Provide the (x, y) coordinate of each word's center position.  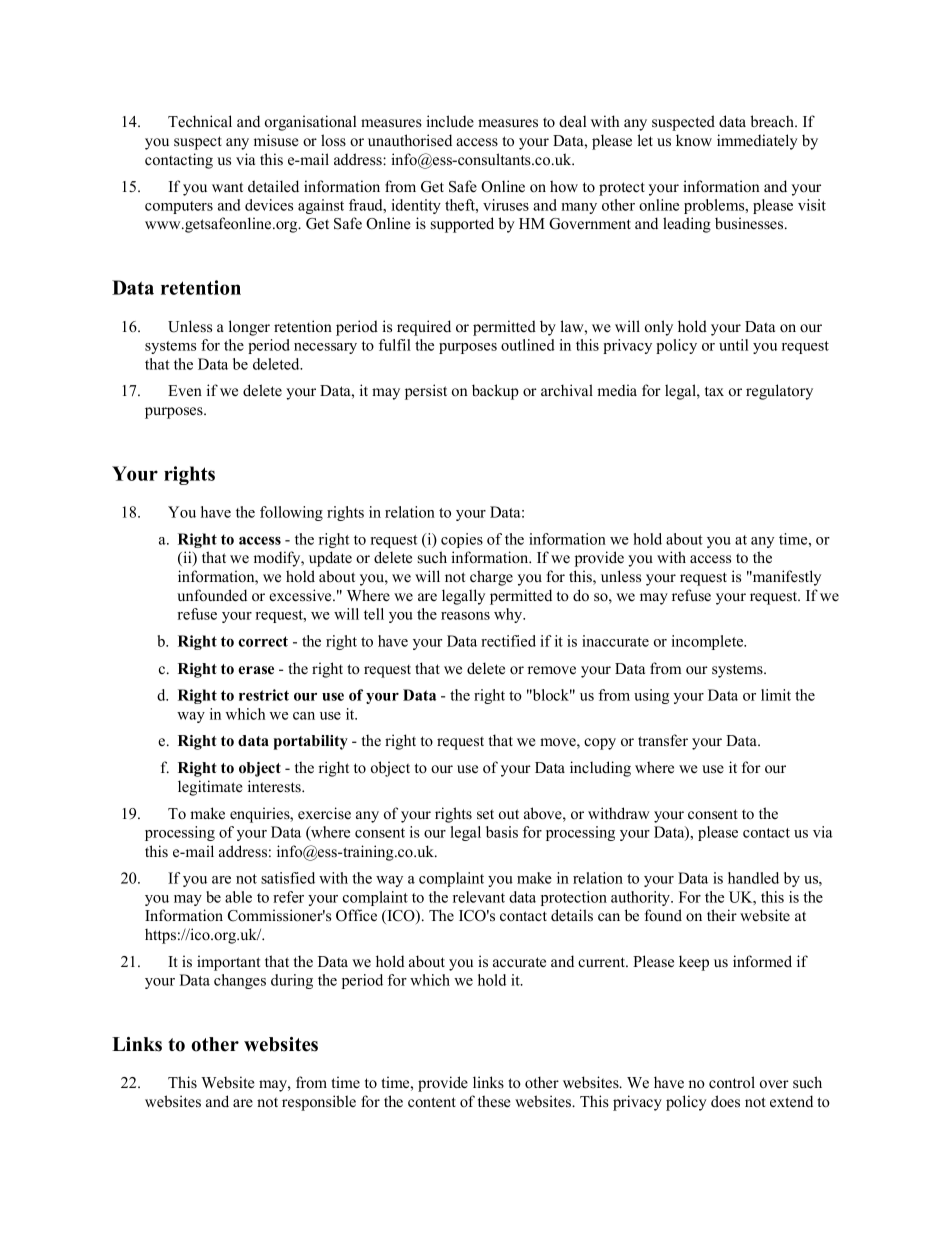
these (494, 1101)
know (694, 140)
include (450, 121)
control (732, 1082)
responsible (319, 1103)
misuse (276, 140)
